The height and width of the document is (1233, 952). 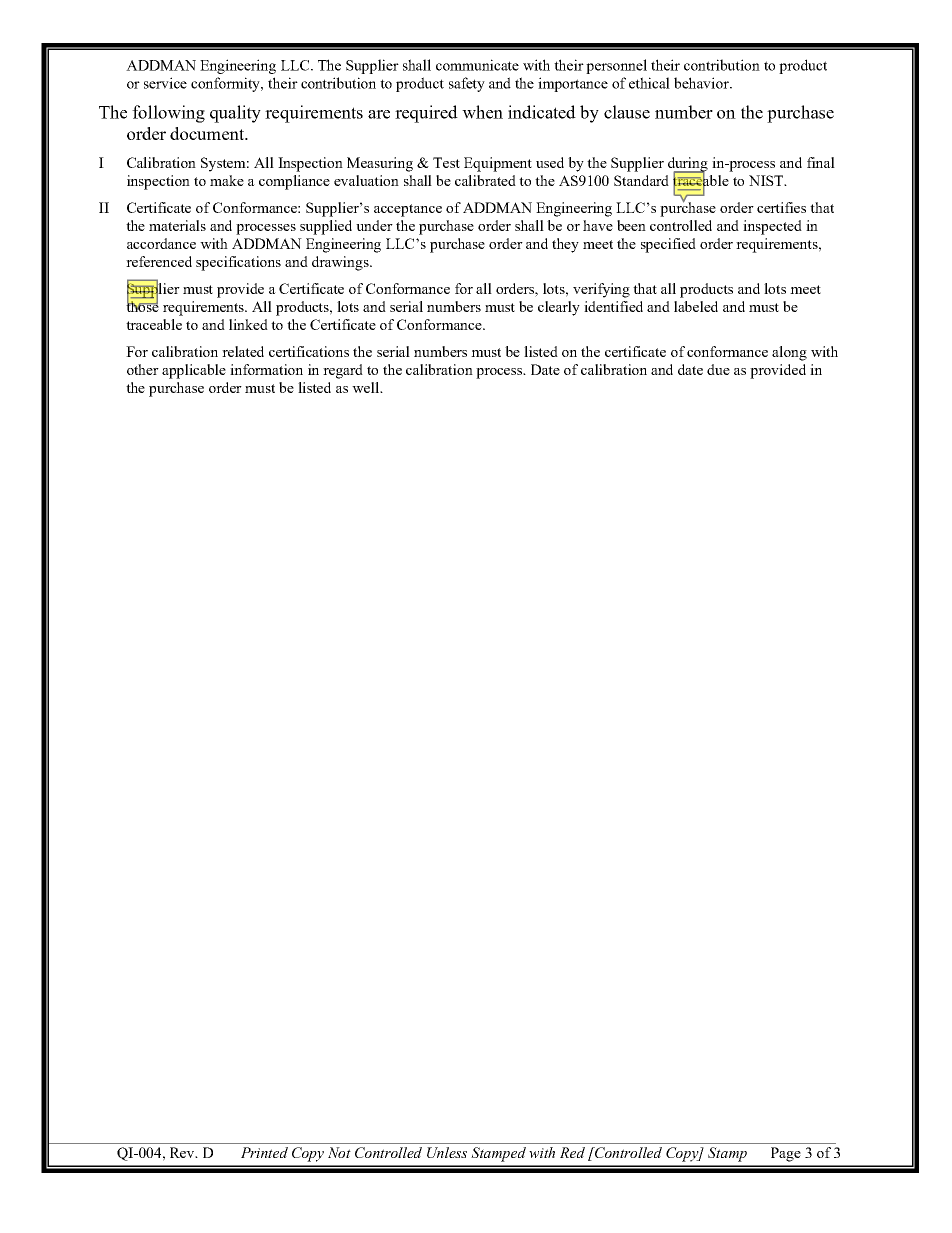 What do you see at coordinates (366, 387) in the document?
I see `well` at bounding box center [366, 387].
